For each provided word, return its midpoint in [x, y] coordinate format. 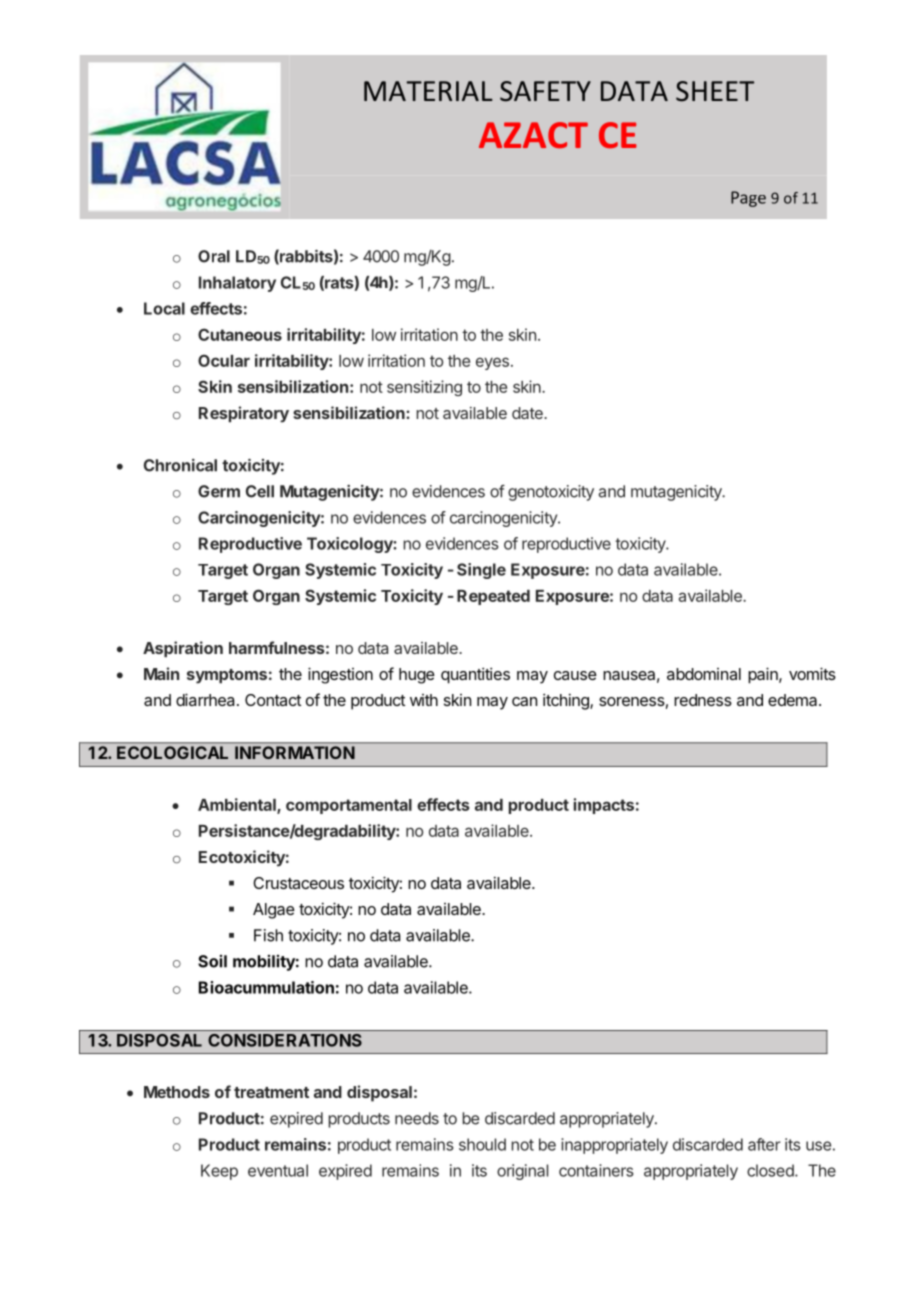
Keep [219, 1172]
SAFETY [545, 91]
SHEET [715, 91]
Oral [214, 256]
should [482, 1144]
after [764, 1144]
